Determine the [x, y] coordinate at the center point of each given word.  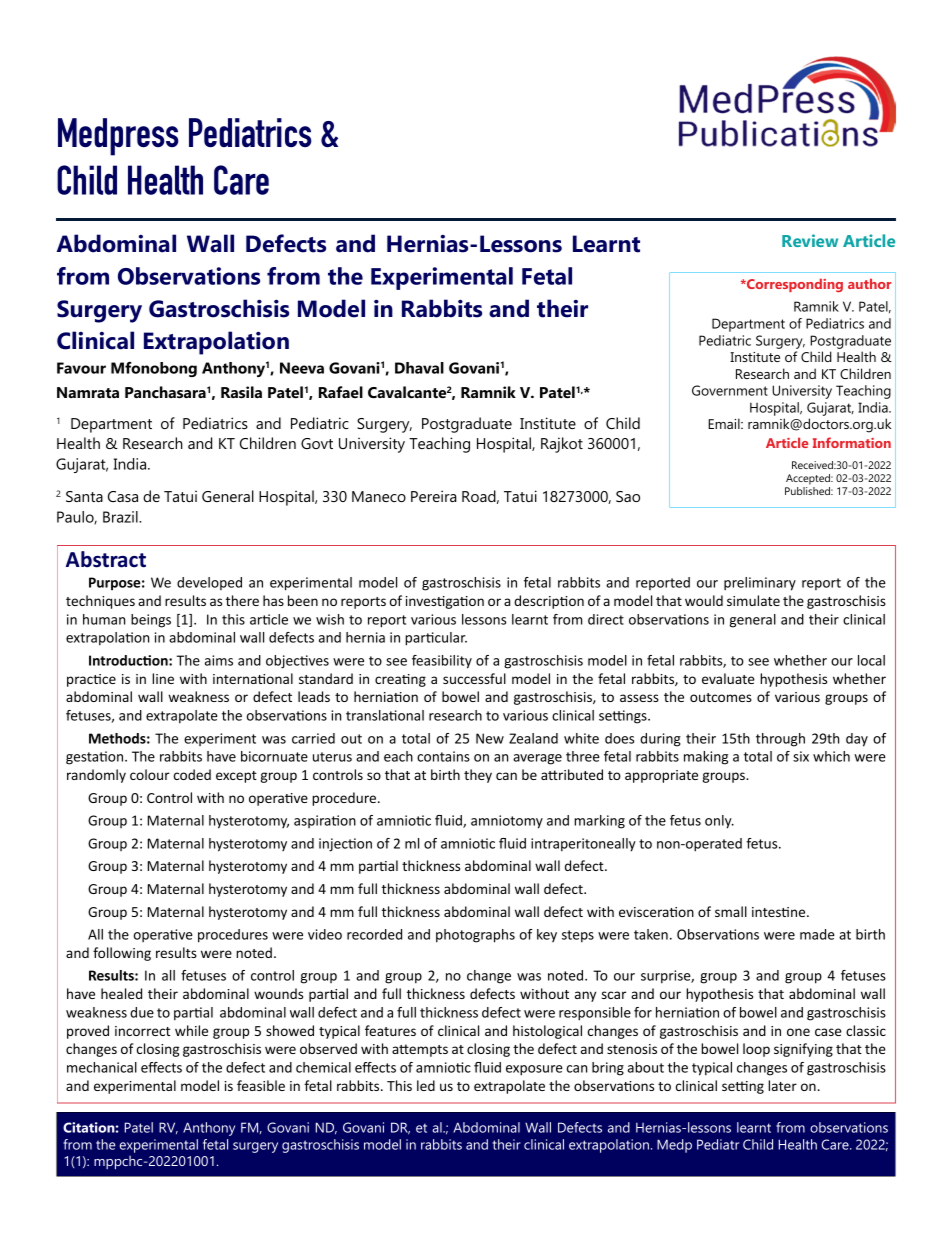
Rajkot [562, 445]
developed [209, 583]
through [780, 740]
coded [192, 774]
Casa [123, 496]
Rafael [341, 392]
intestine [780, 912]
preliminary [760, 584]
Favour [81, 368]
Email [725, 423]
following [122, 954]
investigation [445, 602]
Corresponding [794, 285]
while [191, 1030]
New [490, 738]
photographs [475, 936]
